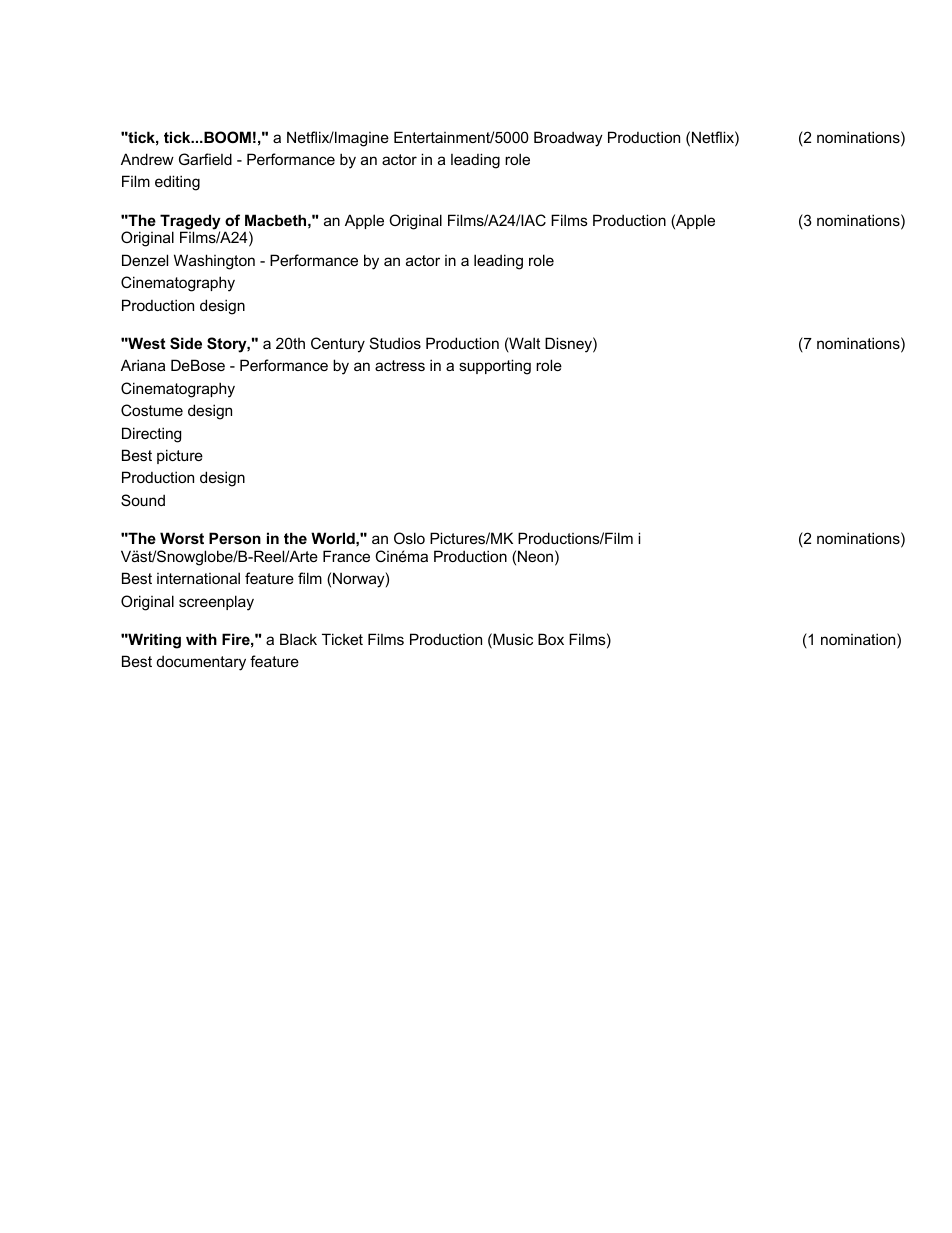  I want to click on Worst, so click(182, 538).
